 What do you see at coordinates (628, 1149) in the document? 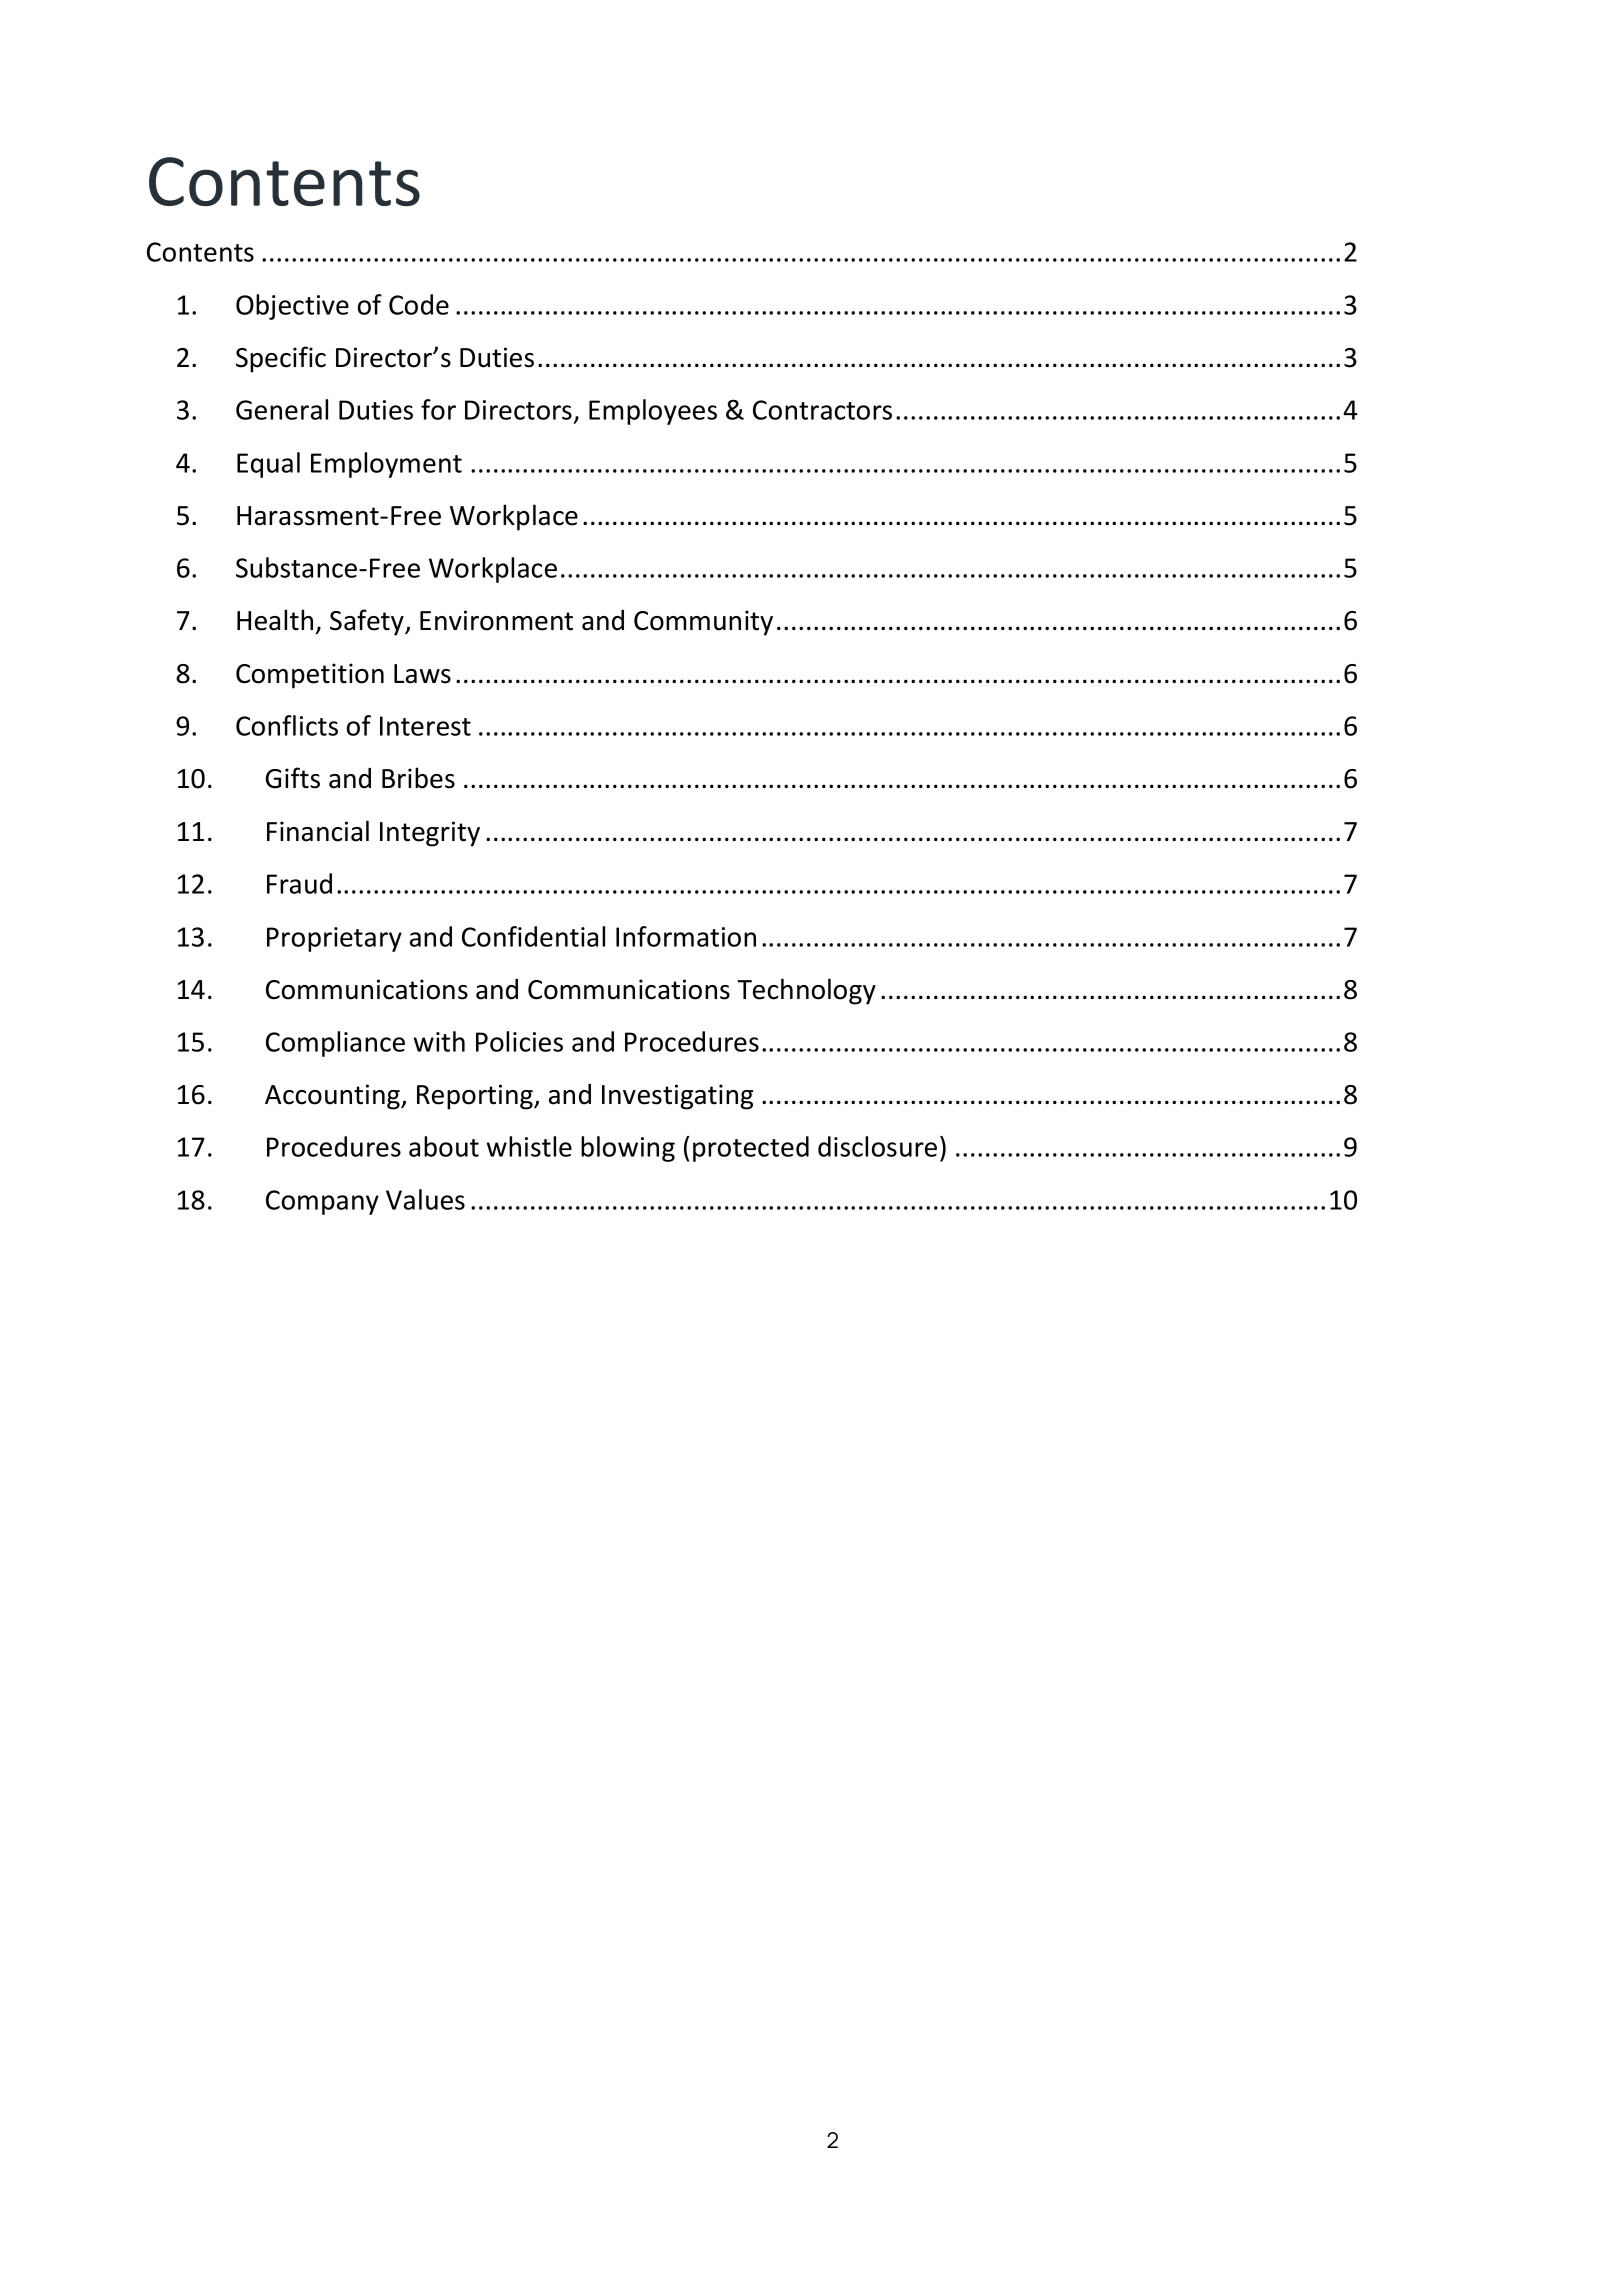
I see `blowing` at bounding box center [628, 1149].
